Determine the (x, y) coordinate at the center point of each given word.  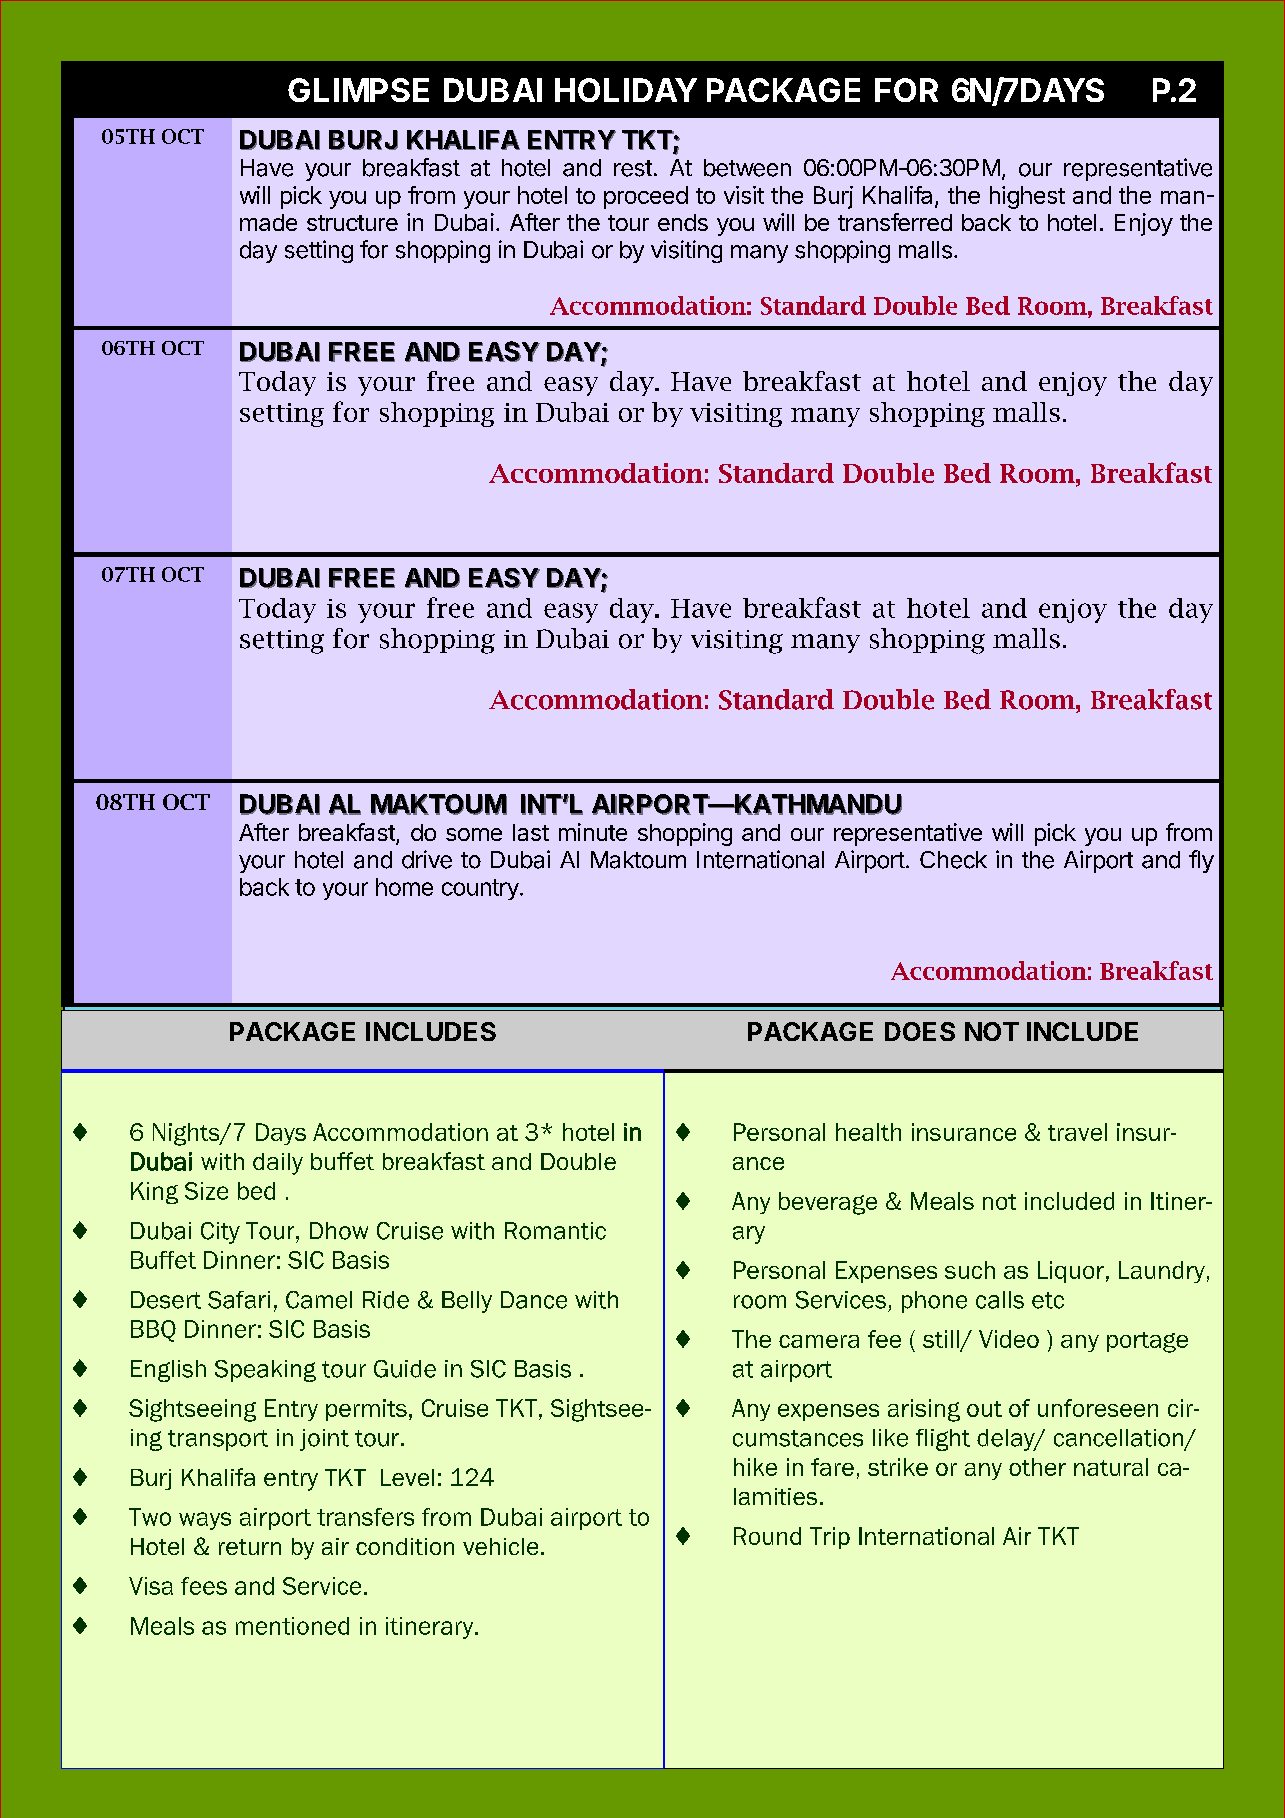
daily (278, 1164)
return (250, 1547)
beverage (828, 1203)
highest (1027, 197)
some (474, 834)
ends (683, 222)
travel (1077, 1132)
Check (953, 860)
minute (593, 832)
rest (633, 168)
